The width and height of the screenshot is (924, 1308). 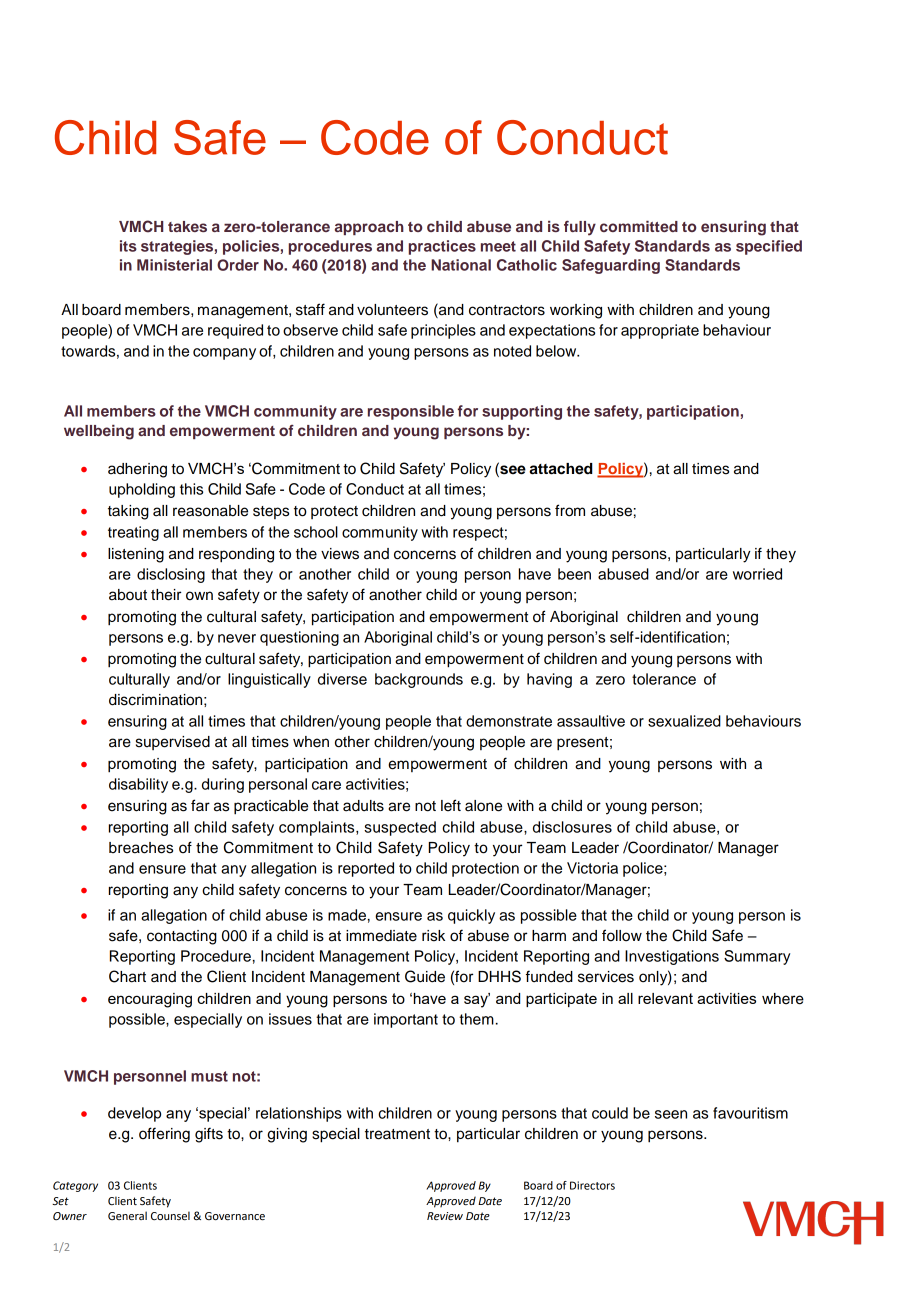 I want to click on its, so click(x=128, y=246).
